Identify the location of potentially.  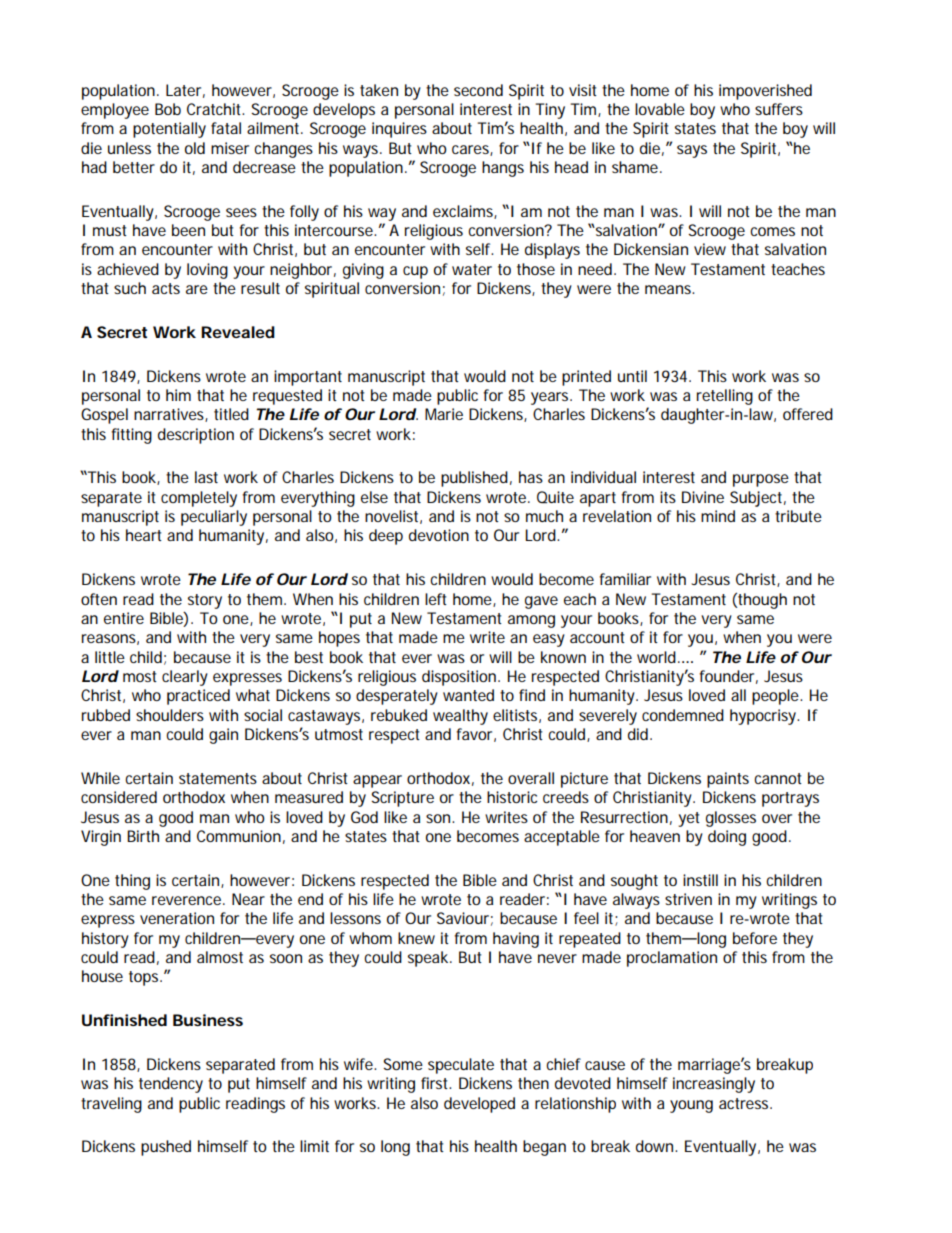
(169, 130).
